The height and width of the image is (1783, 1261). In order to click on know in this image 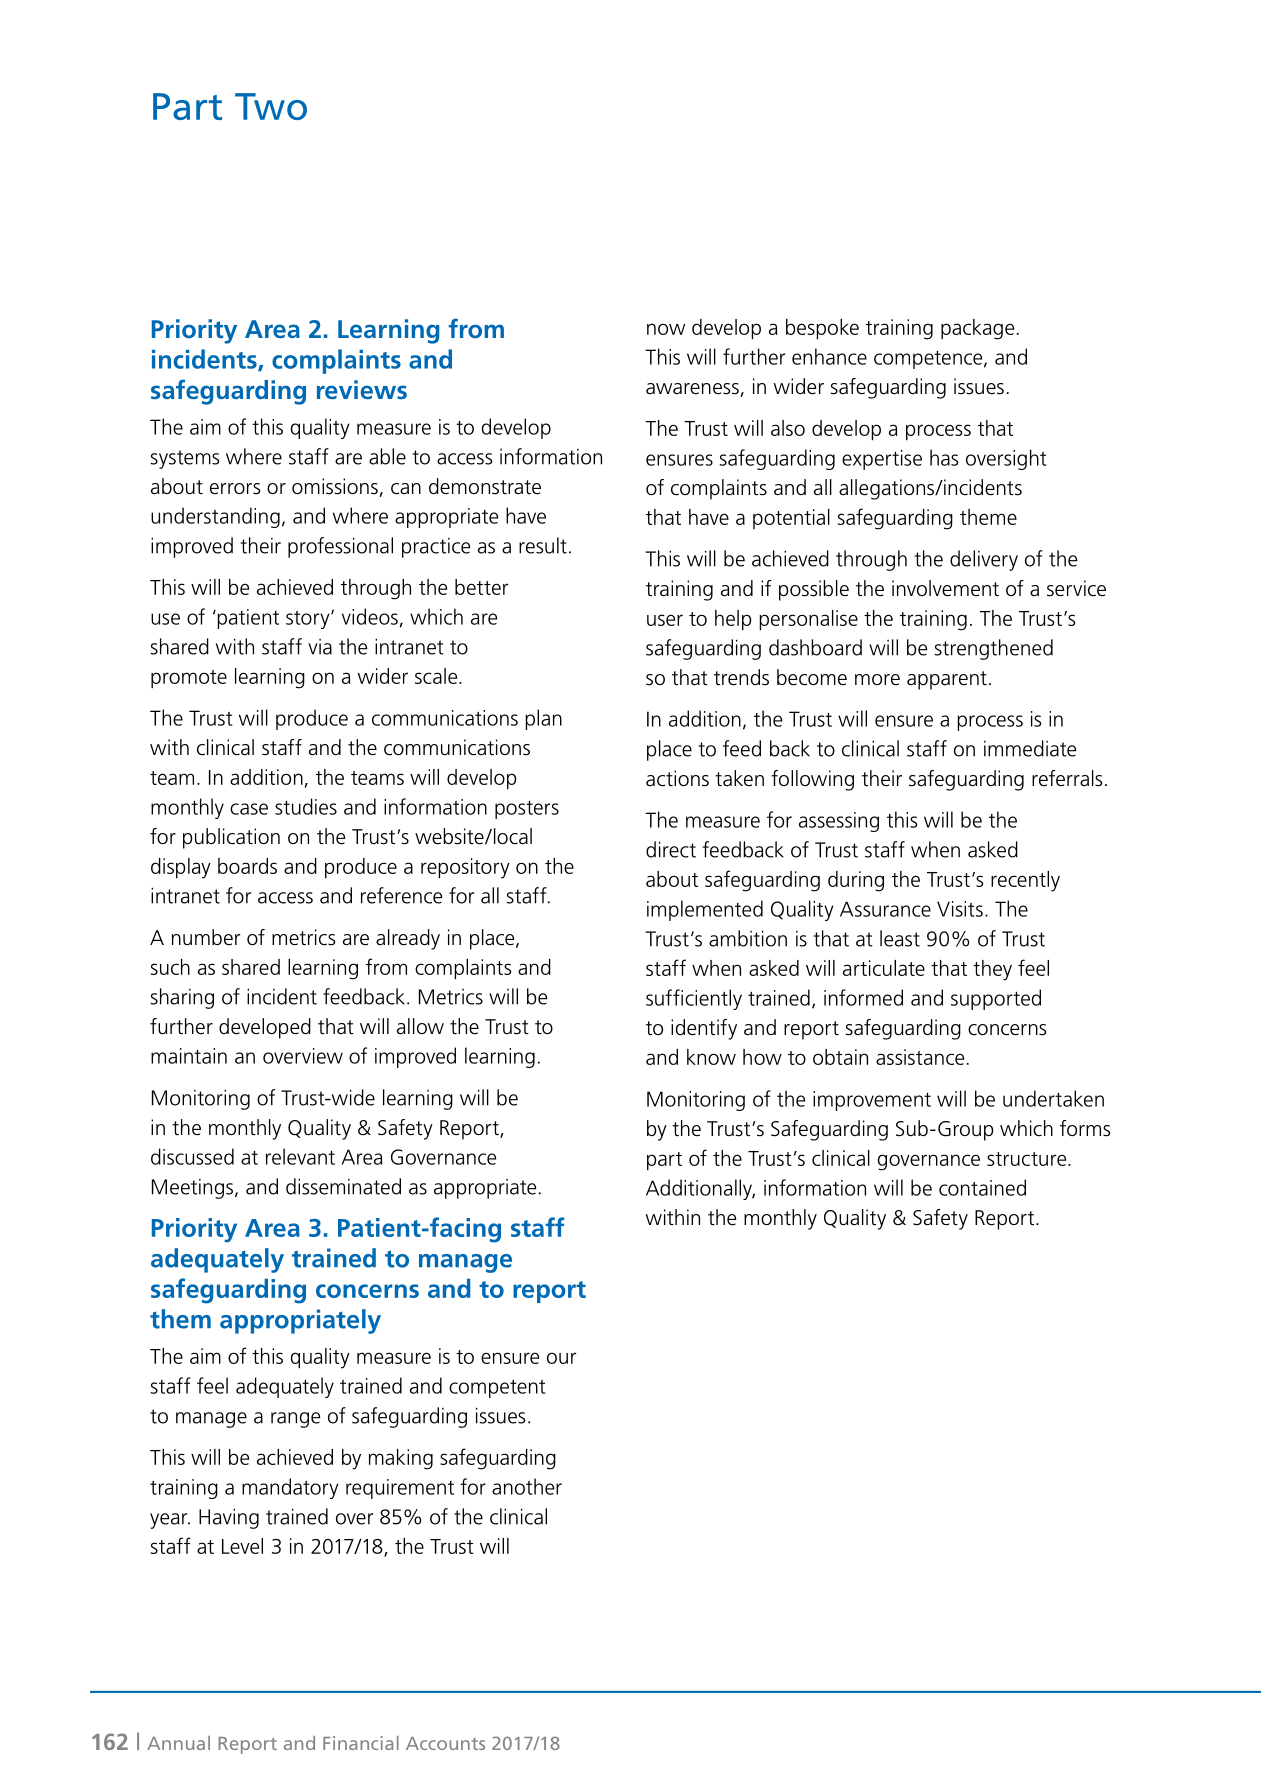, I will do `click(711, 1057)`.
